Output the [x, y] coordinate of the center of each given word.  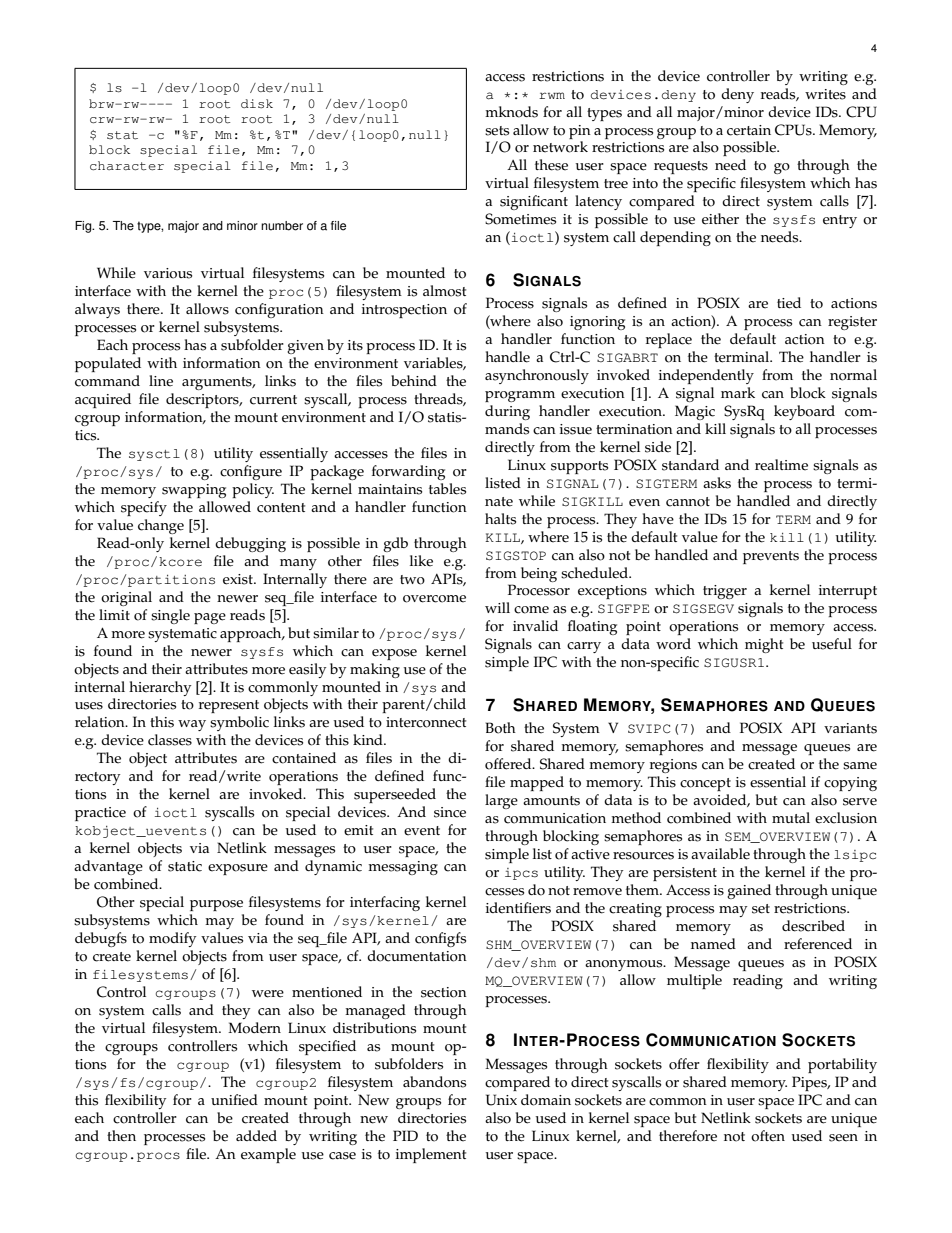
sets [497, 131]
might [764, 645]
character [127, 166]
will [497, 607]
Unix [501, 1100]
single [170, 616]
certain [749, 130]
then [121, 1136]
